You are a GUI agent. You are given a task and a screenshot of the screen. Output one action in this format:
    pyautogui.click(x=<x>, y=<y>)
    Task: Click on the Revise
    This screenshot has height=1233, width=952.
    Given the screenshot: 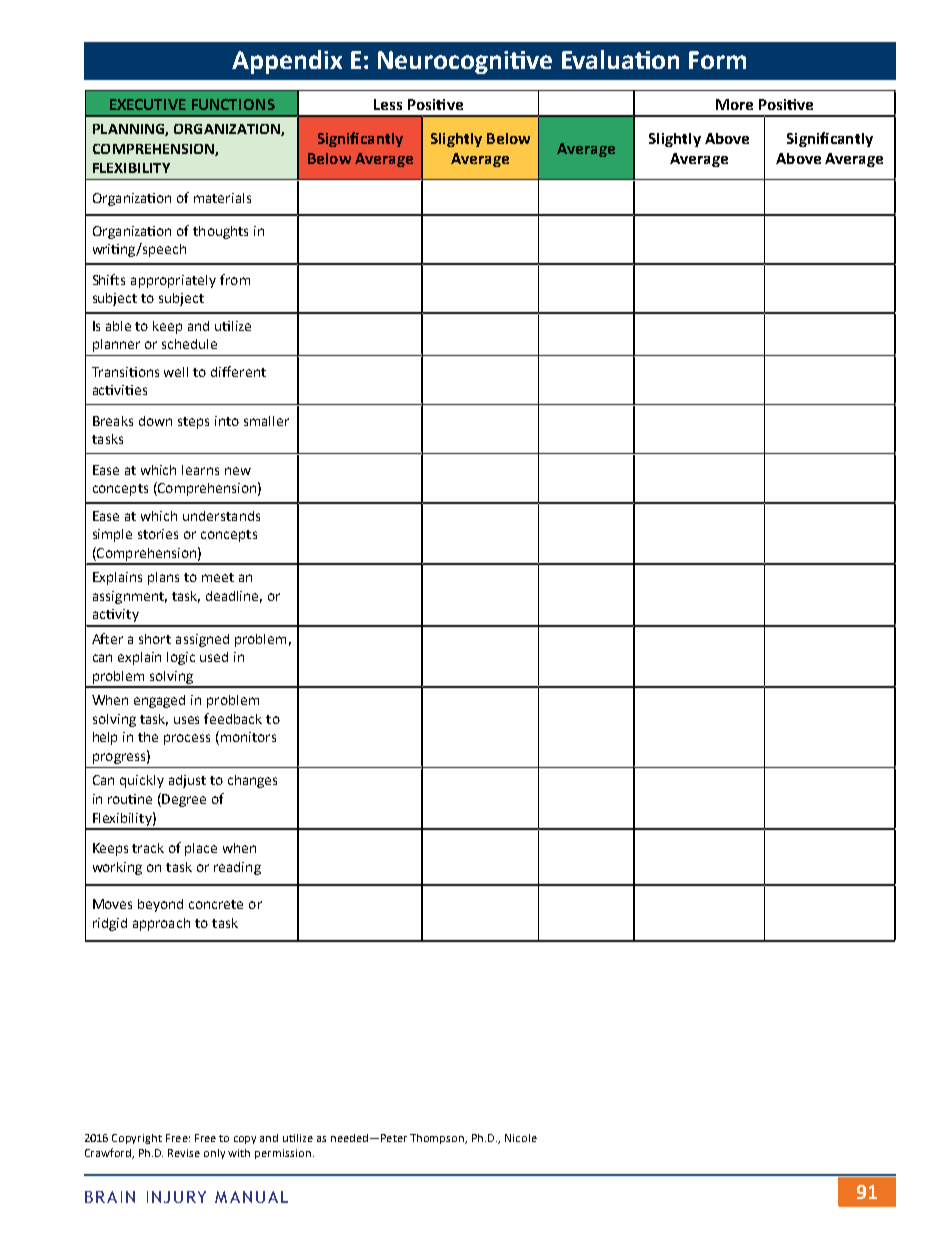 What is the action you would take?
    pyautogui.click(x=184, y=1153)
